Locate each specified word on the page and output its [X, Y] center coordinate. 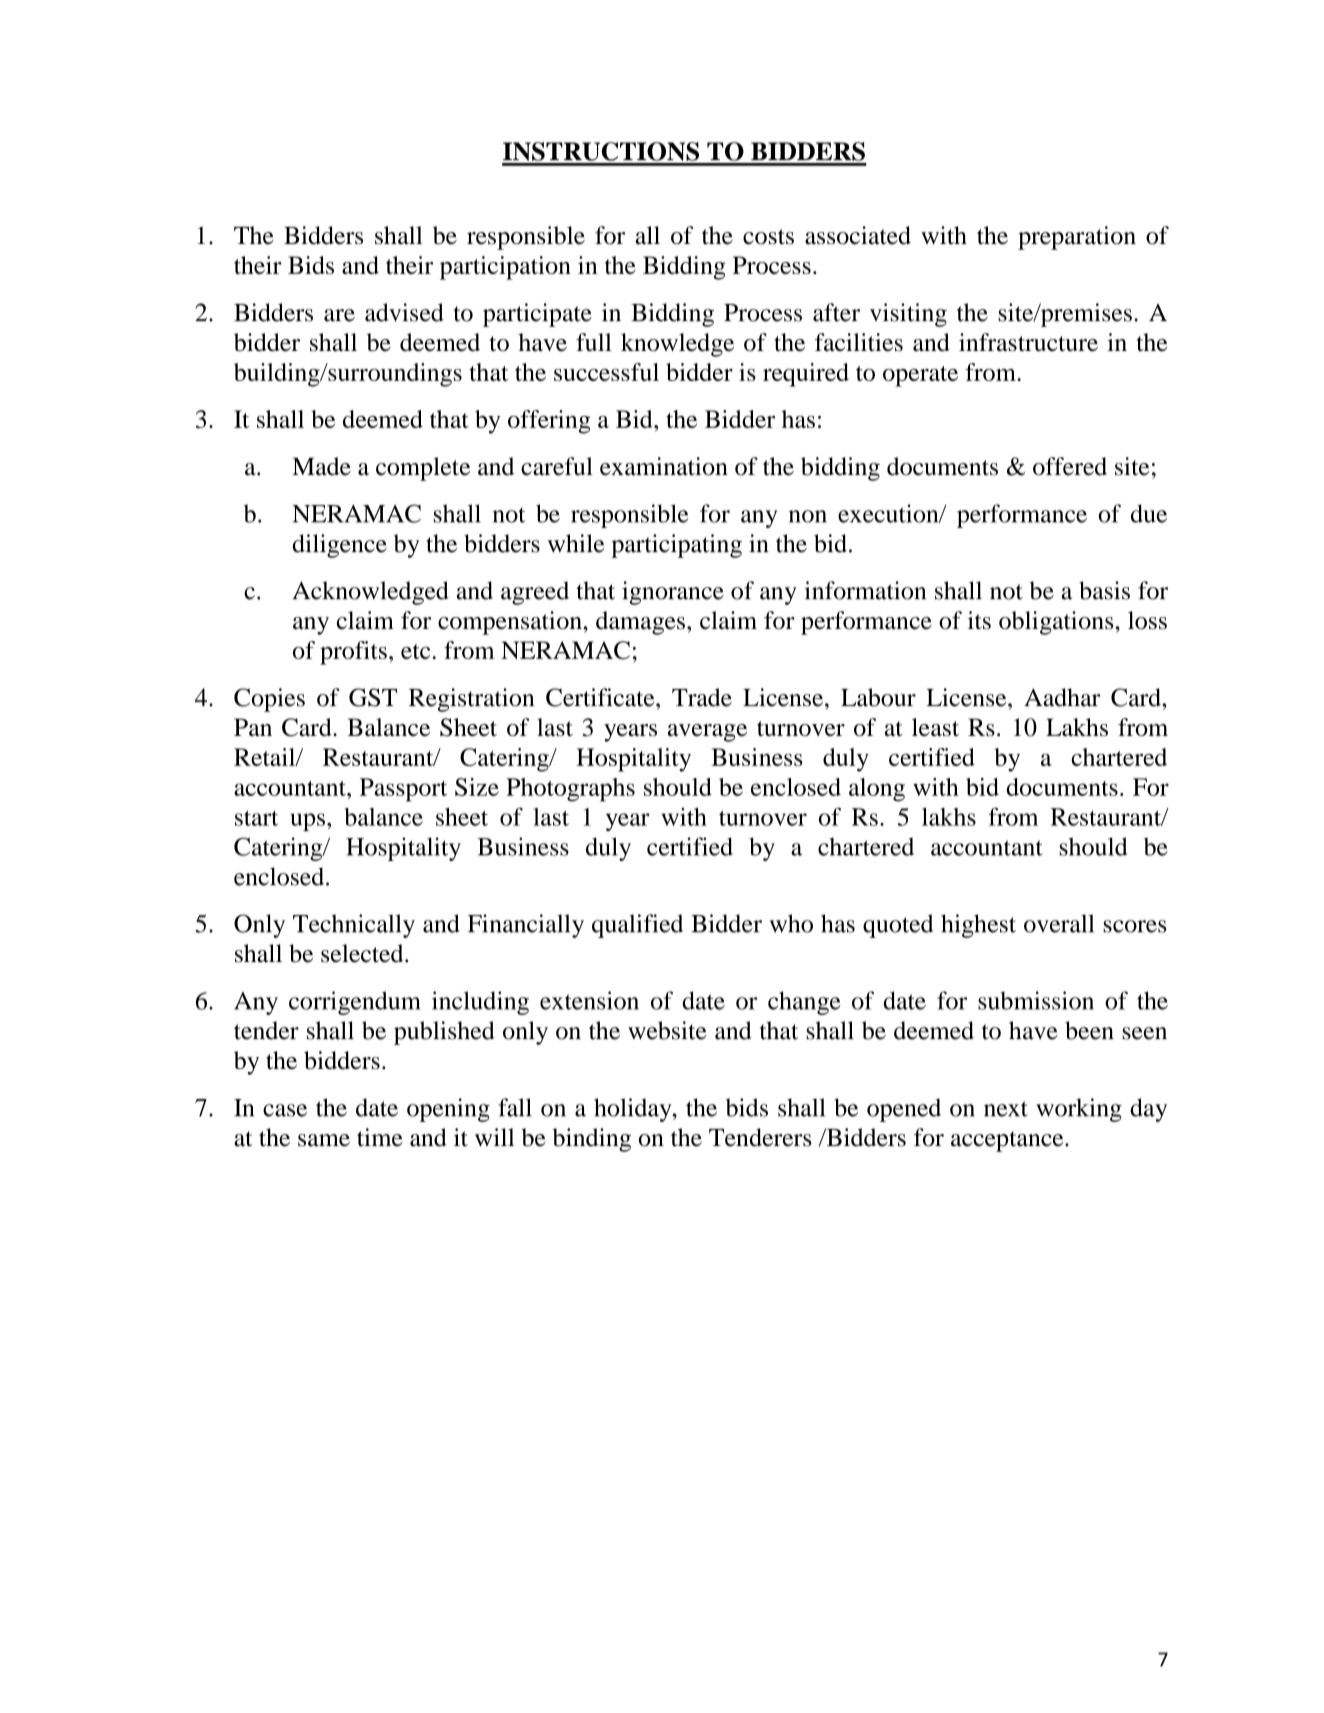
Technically [354, 926]
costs [768, 237]
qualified [637, 926]
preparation [1077, 238]
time [380, 1137]
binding [591, 1140]
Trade [702, 697]
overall [1059, 923]
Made [321, 466]
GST [373, 697]
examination [664, 466]
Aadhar [1062, 697]
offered [1070, 466]
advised [404, 312]
